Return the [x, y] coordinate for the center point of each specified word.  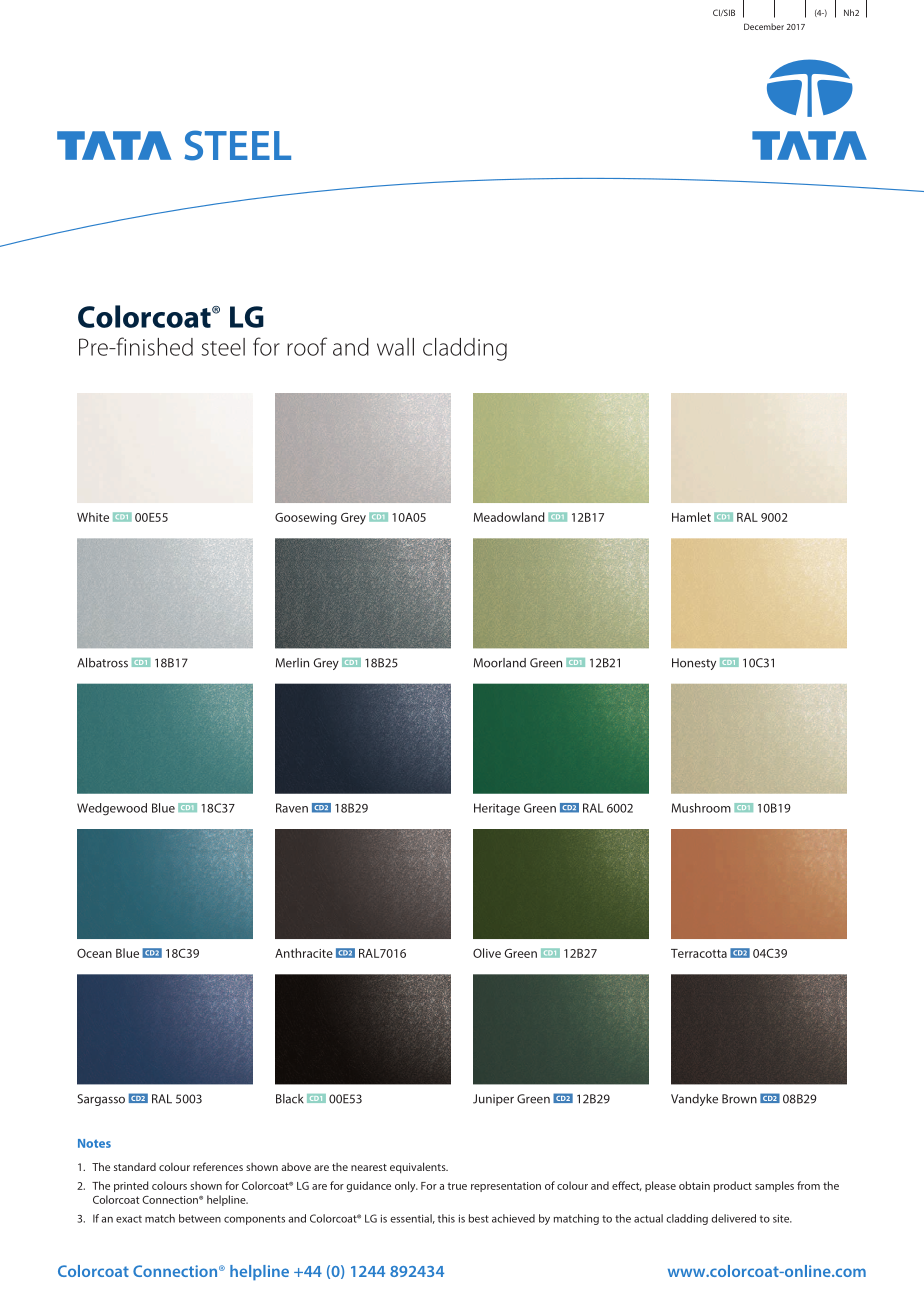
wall [395, 347]
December [764, 26]
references [218, 1166]
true [457, 1186]
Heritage [497, 809]
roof [307, 346]
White [93, 517]
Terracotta [699, 953]
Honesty [694, 664]
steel [223, 347]
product [733, 1186]
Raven [292, 808]
